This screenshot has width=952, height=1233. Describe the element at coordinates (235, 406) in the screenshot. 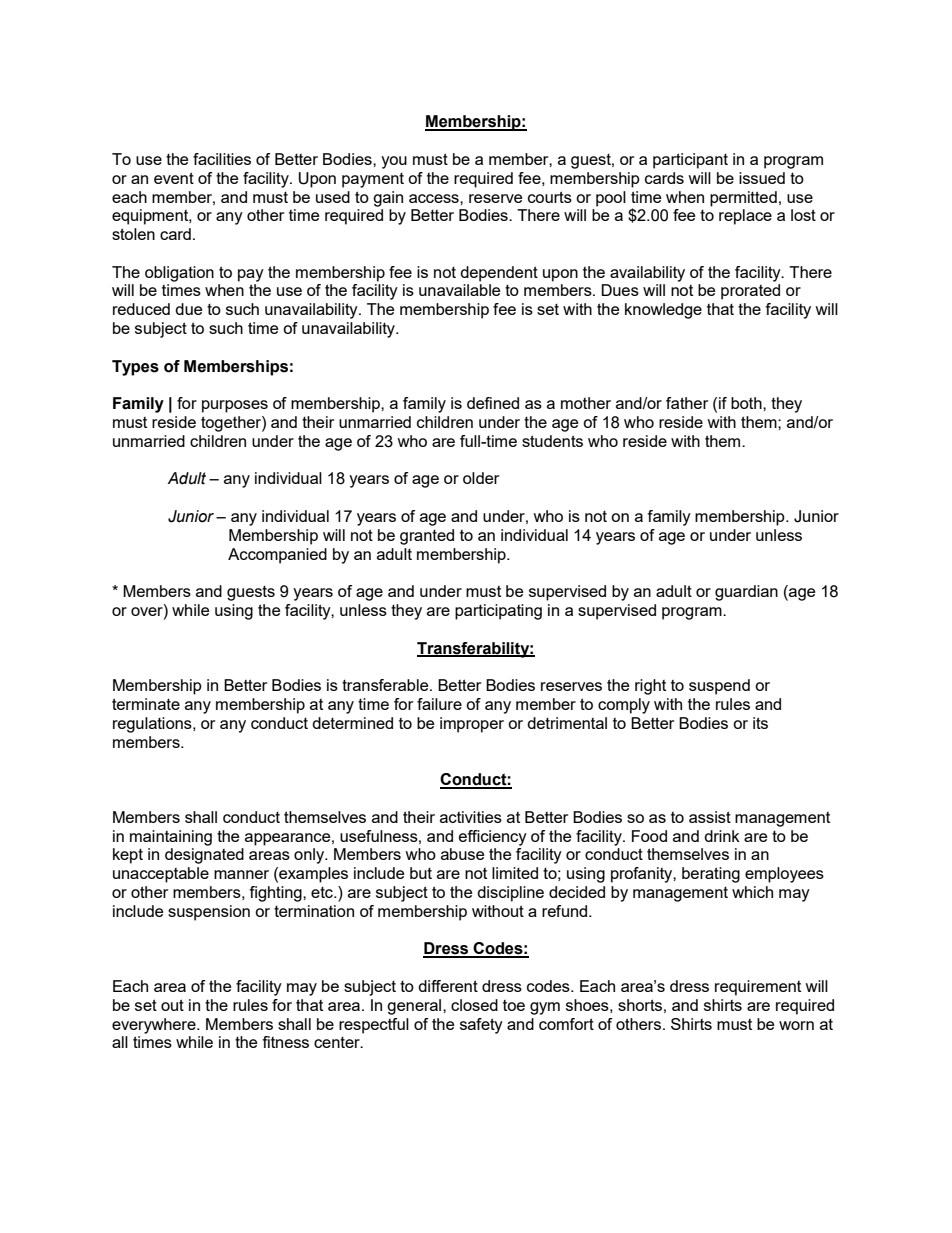

I see `purposes` at that location.
